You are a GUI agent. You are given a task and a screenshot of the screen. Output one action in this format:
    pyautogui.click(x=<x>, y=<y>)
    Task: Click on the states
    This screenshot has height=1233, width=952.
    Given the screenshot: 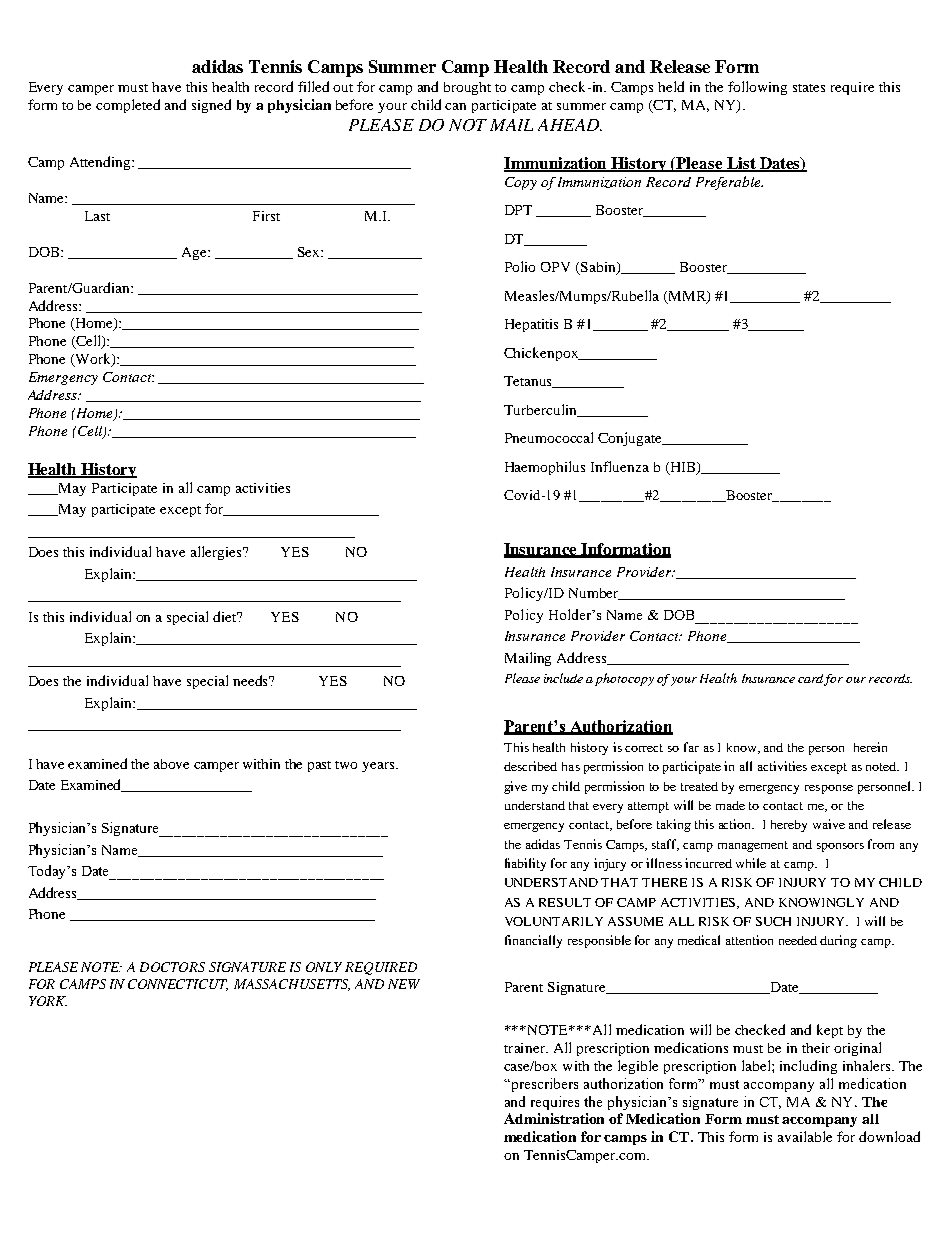 What is the action you would take?
    pyautogui.click(x=809, y=88)
